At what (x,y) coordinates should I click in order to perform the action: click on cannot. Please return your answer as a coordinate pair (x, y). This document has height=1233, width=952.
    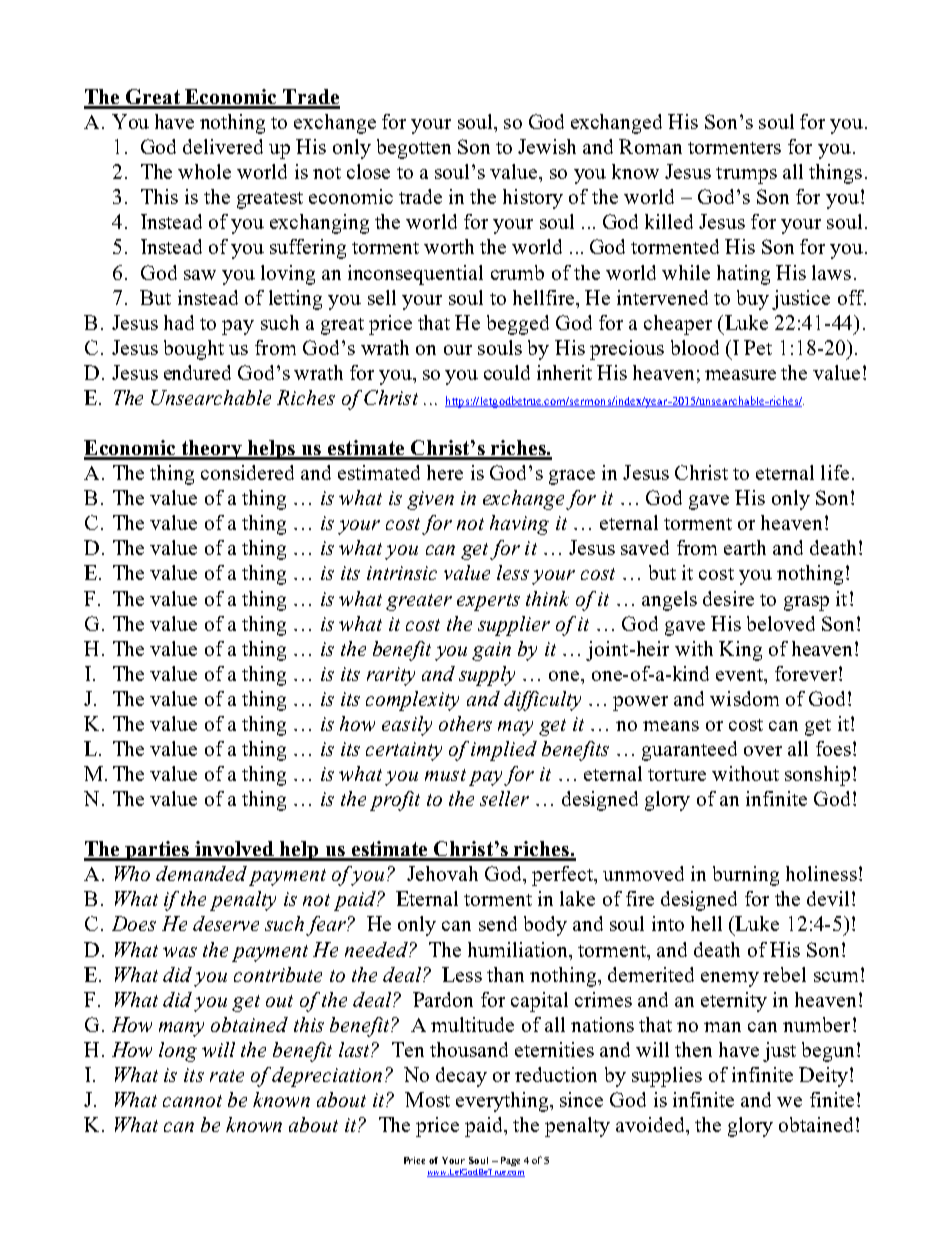
    Looking at the image, I should click on (192, 1101).
